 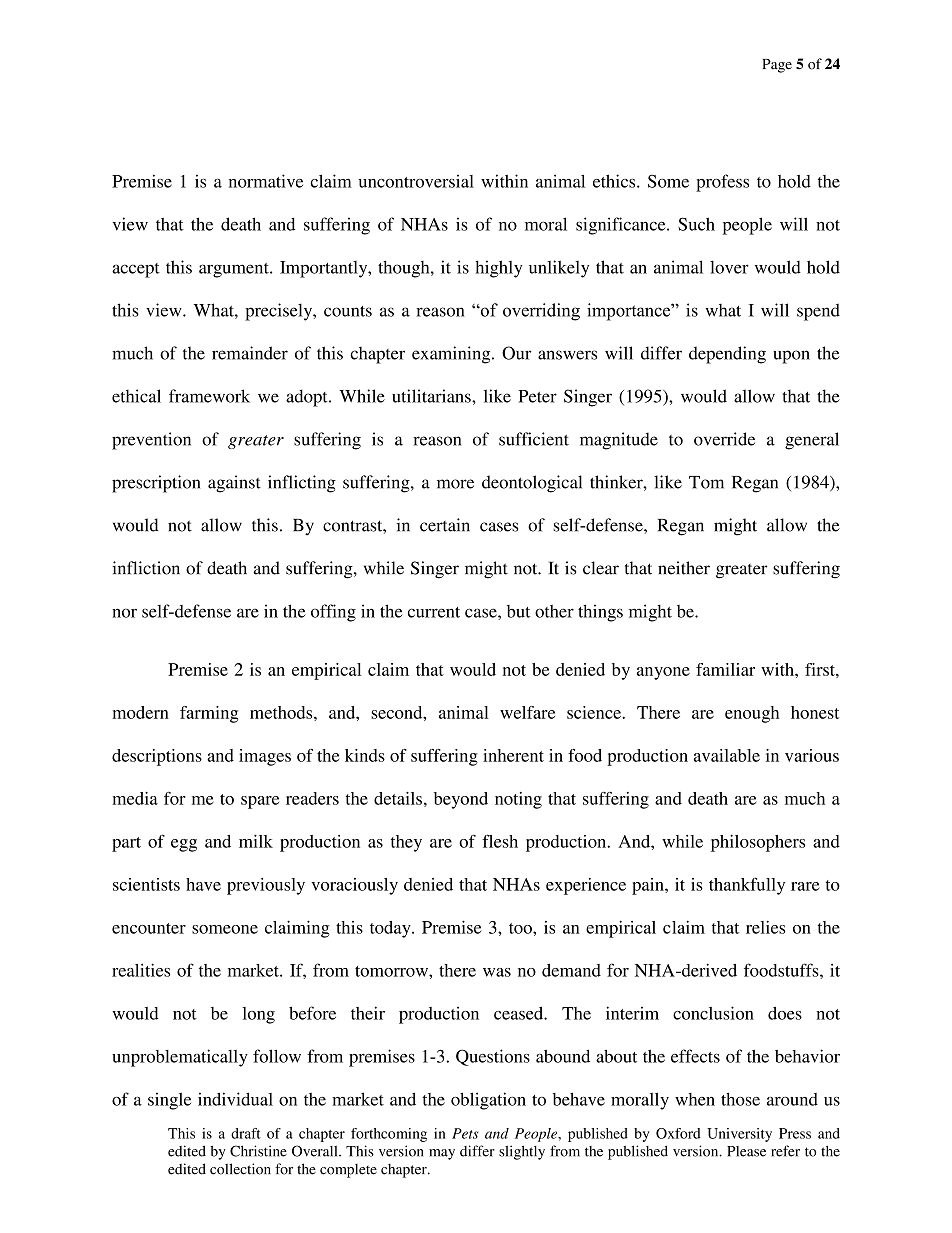 What do you see at coordinates (727, 755) in the screenshot?
I see `available` at bounding box center [727, 755].
